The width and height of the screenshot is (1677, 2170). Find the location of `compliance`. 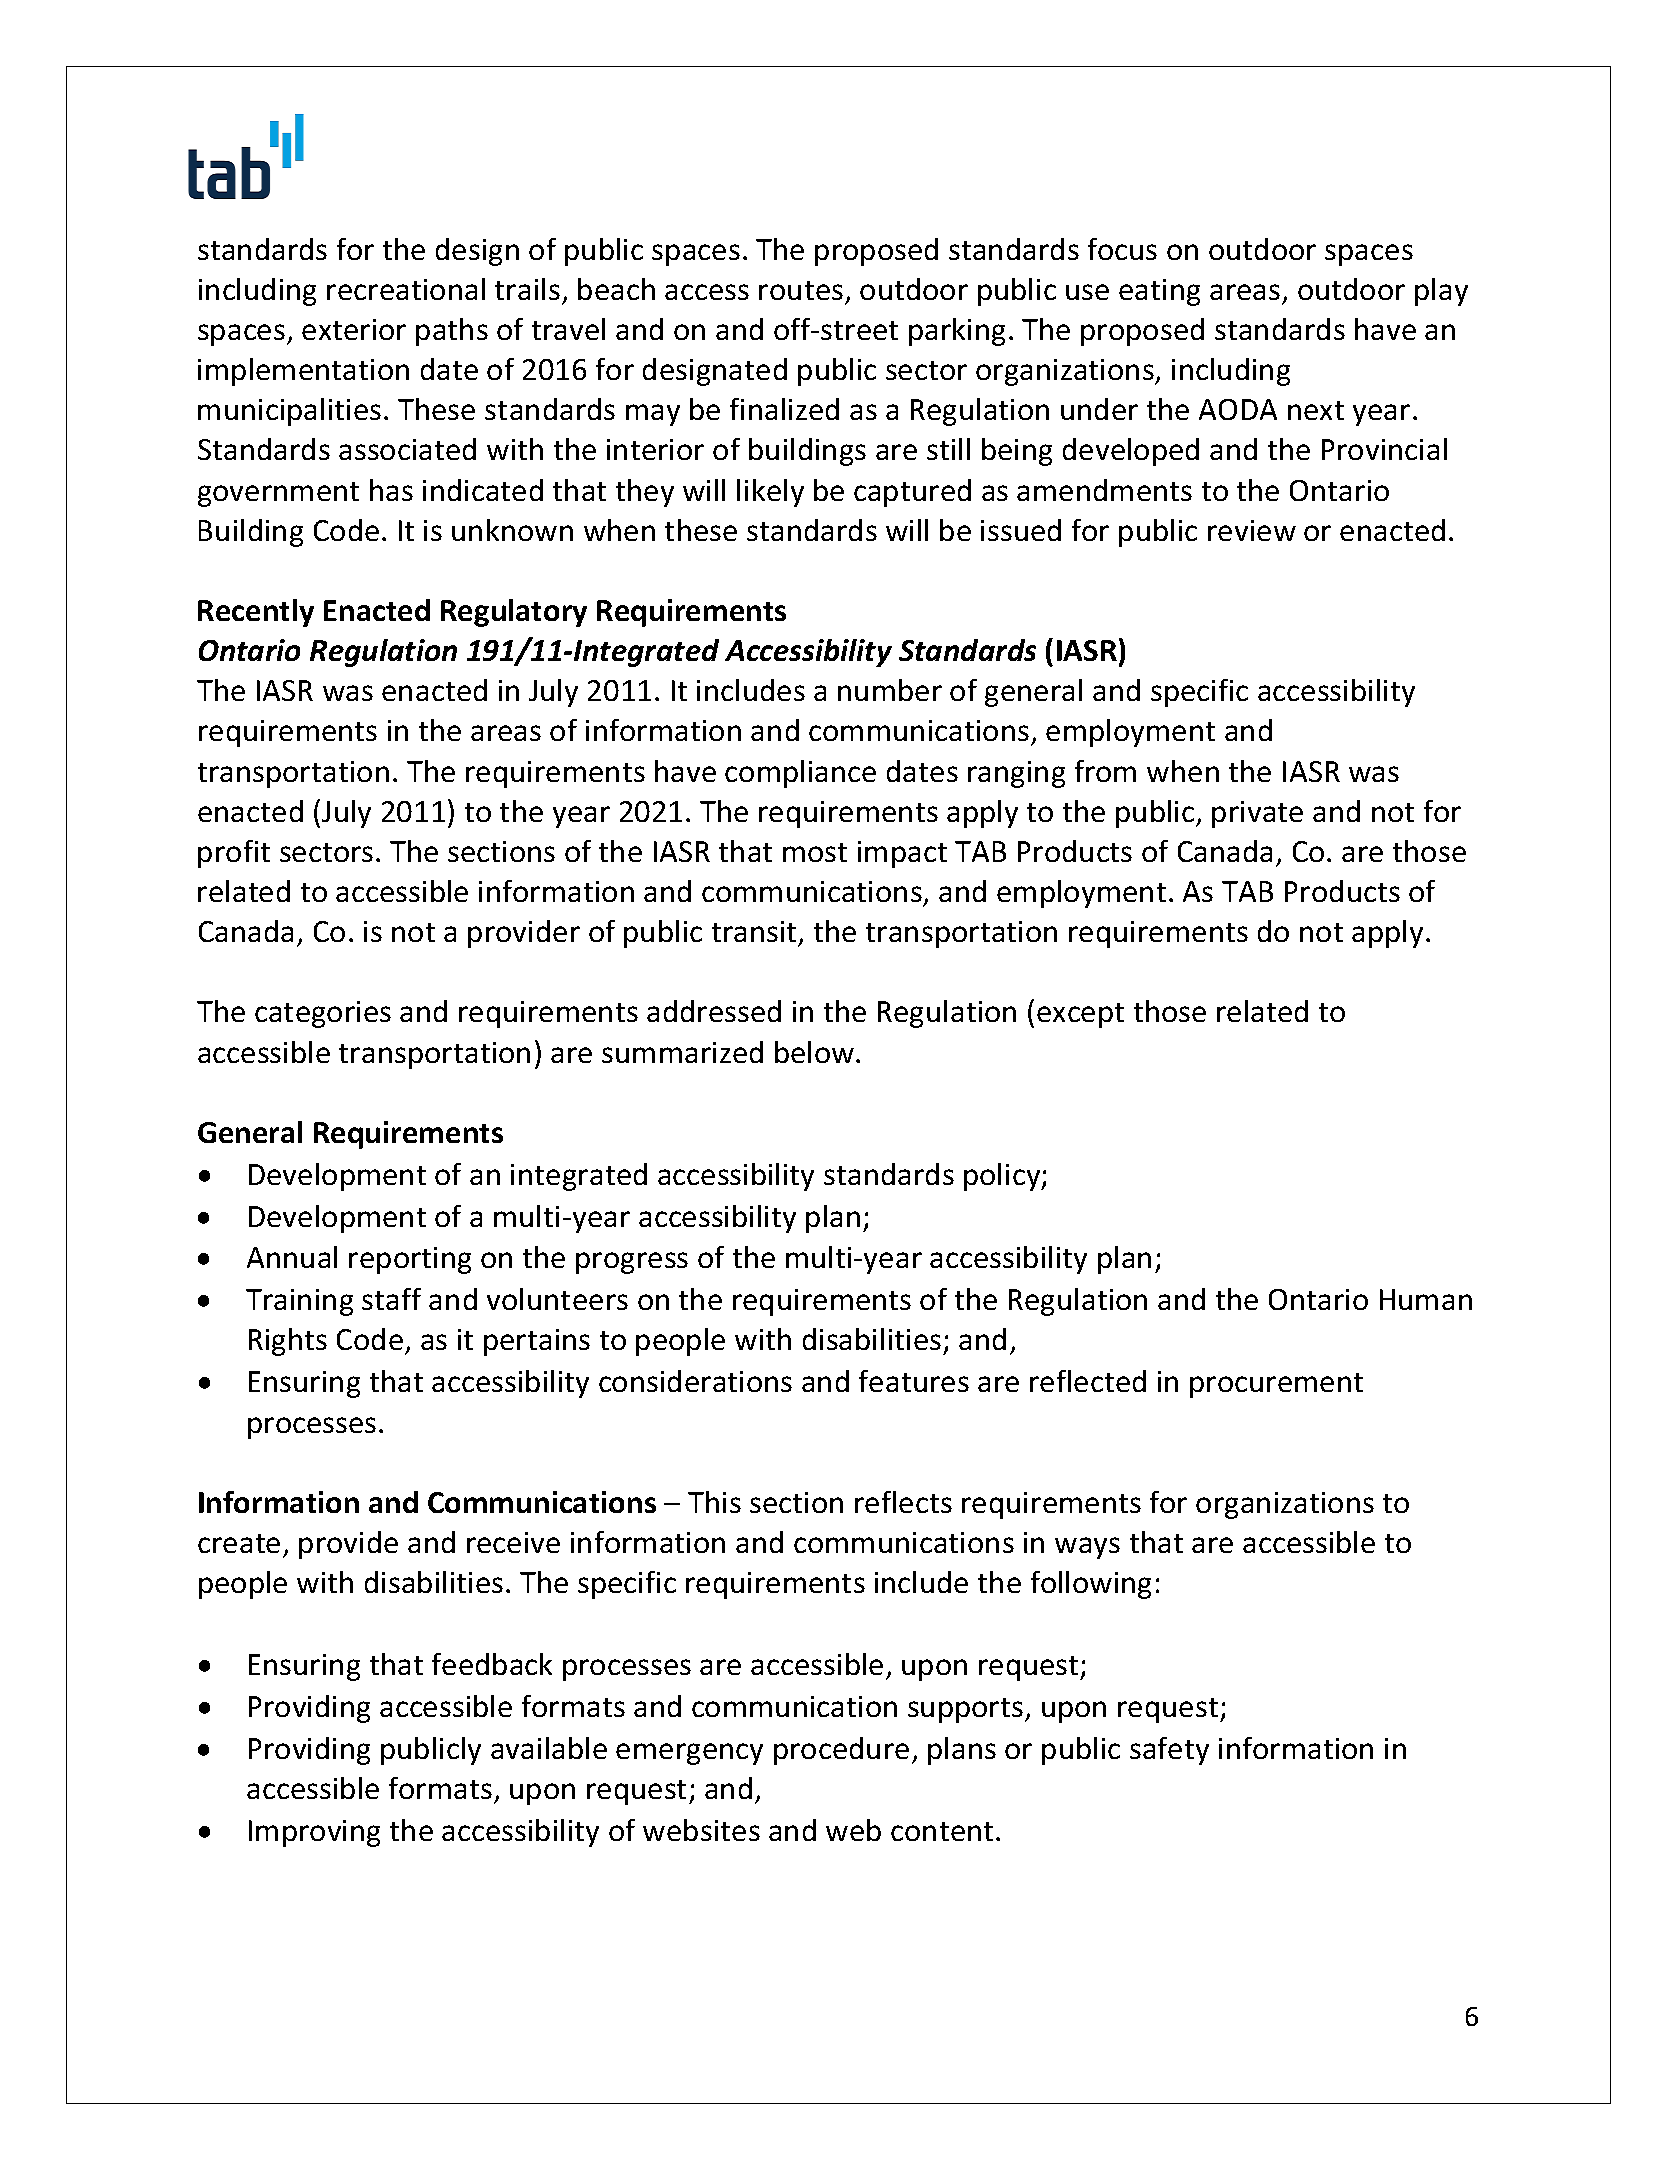

compliance is located at coordinates (800, 774).
